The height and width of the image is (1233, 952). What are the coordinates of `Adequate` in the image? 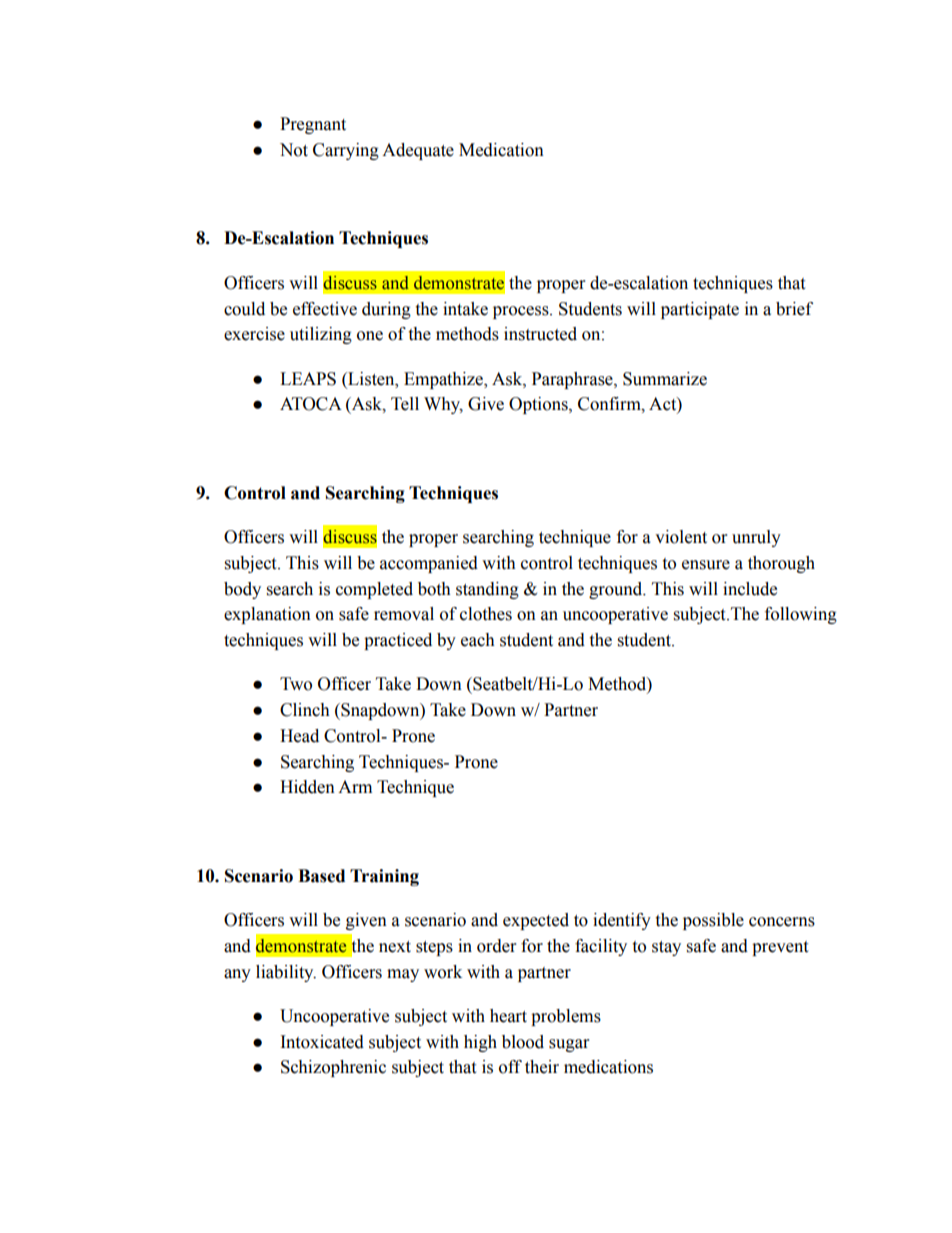 It's located at (418, 151).
